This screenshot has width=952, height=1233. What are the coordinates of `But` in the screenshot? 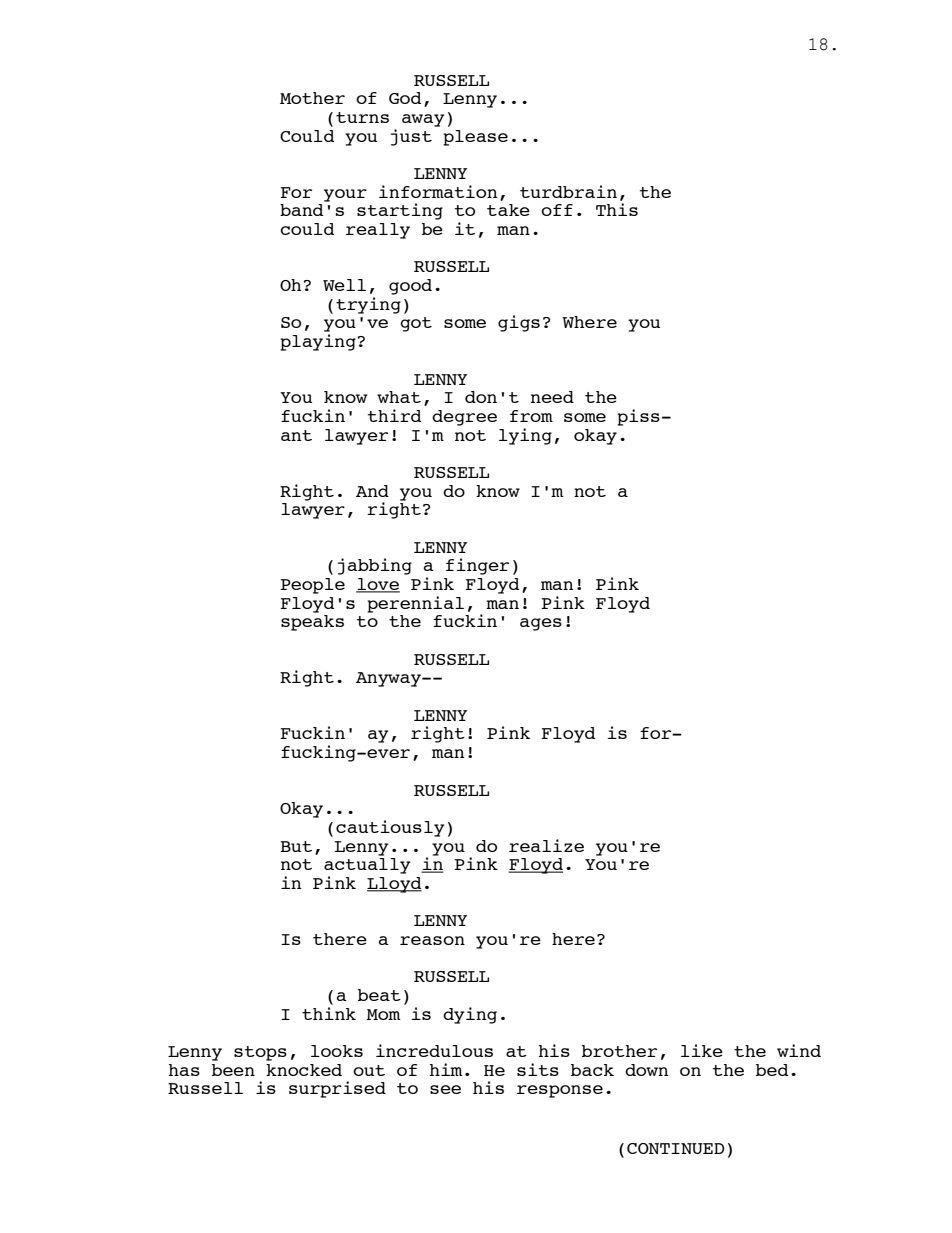 It's located at (296, 846).
